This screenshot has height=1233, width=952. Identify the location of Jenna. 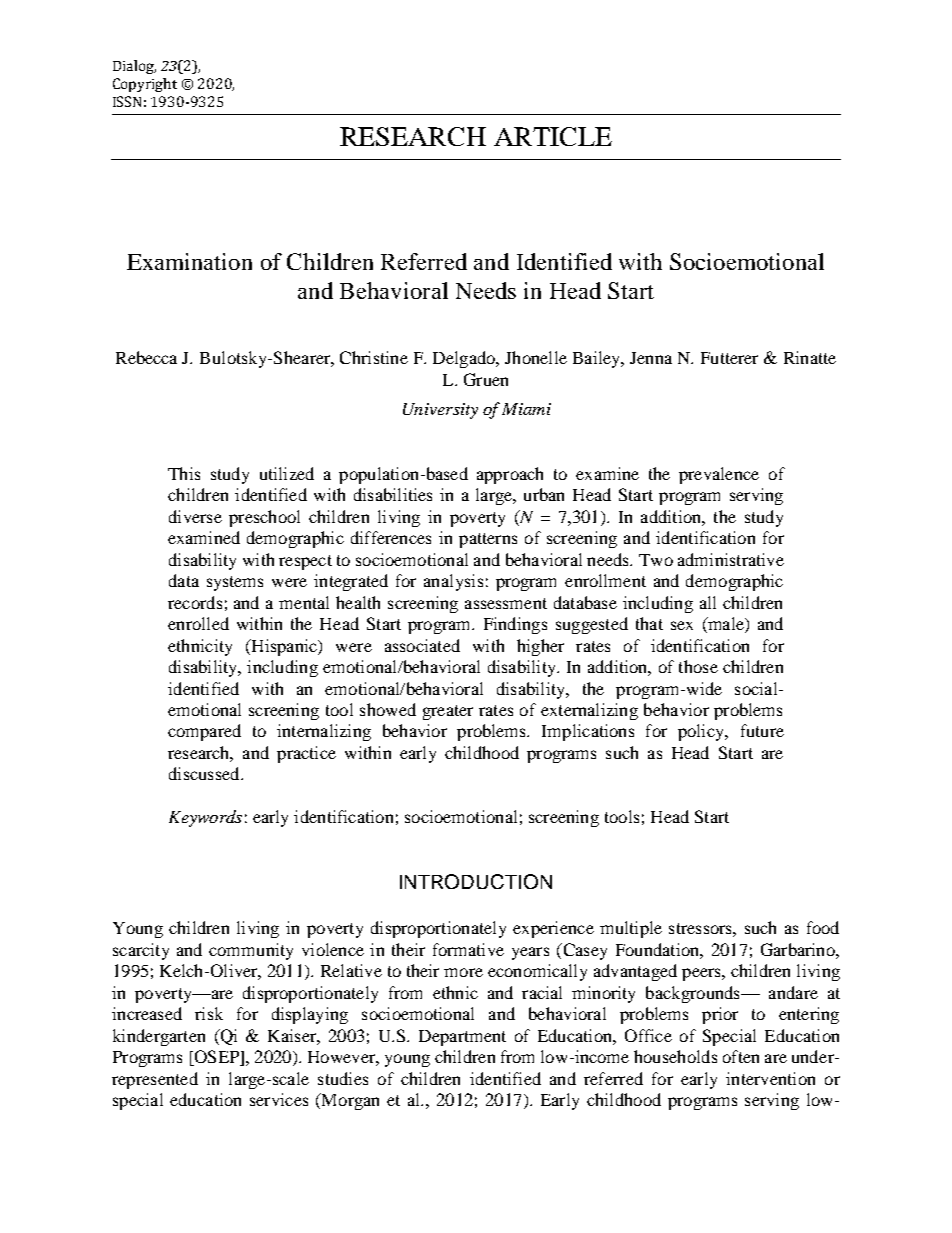
(651, 358).
